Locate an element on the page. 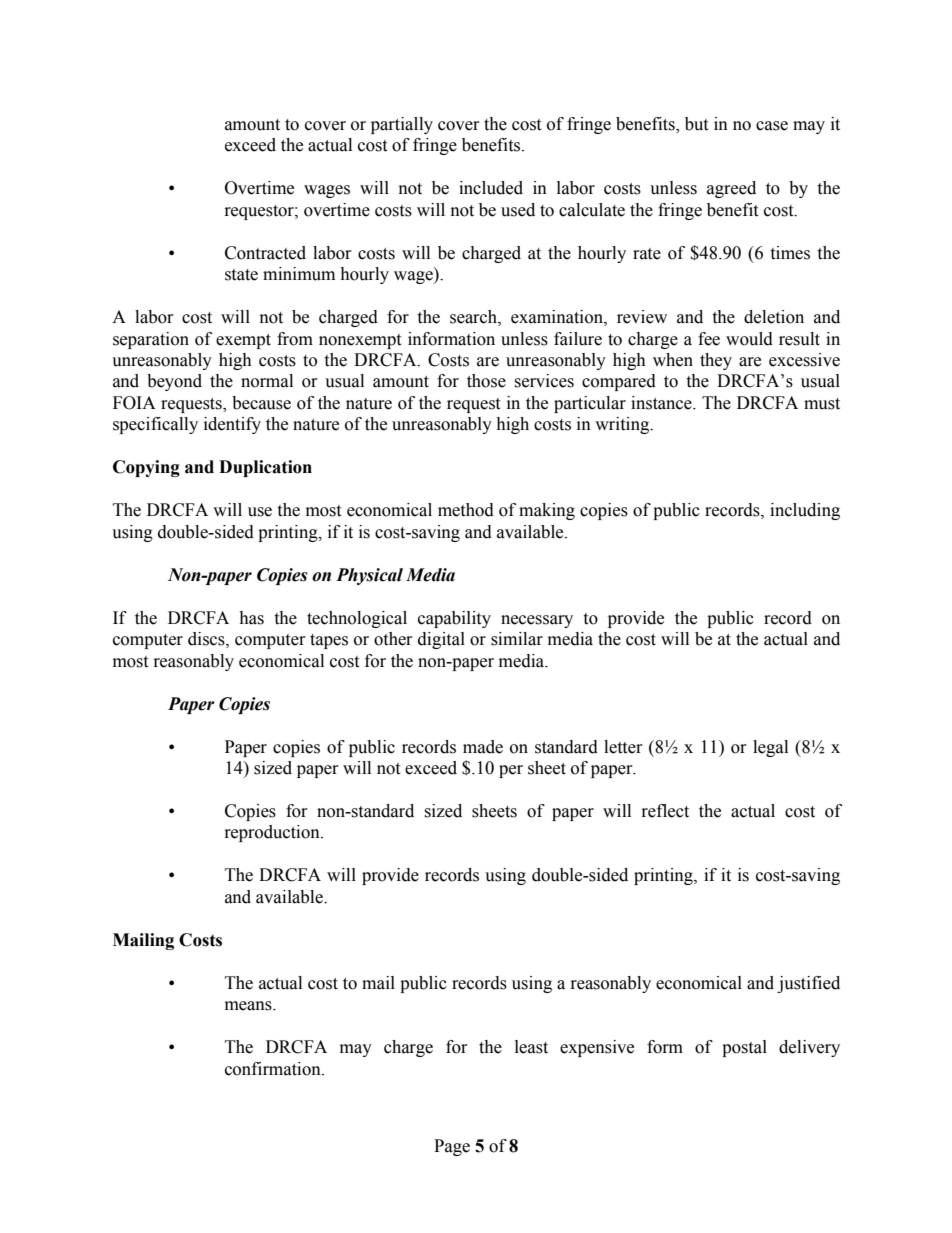  capability is located at coordinates (454, 619).
